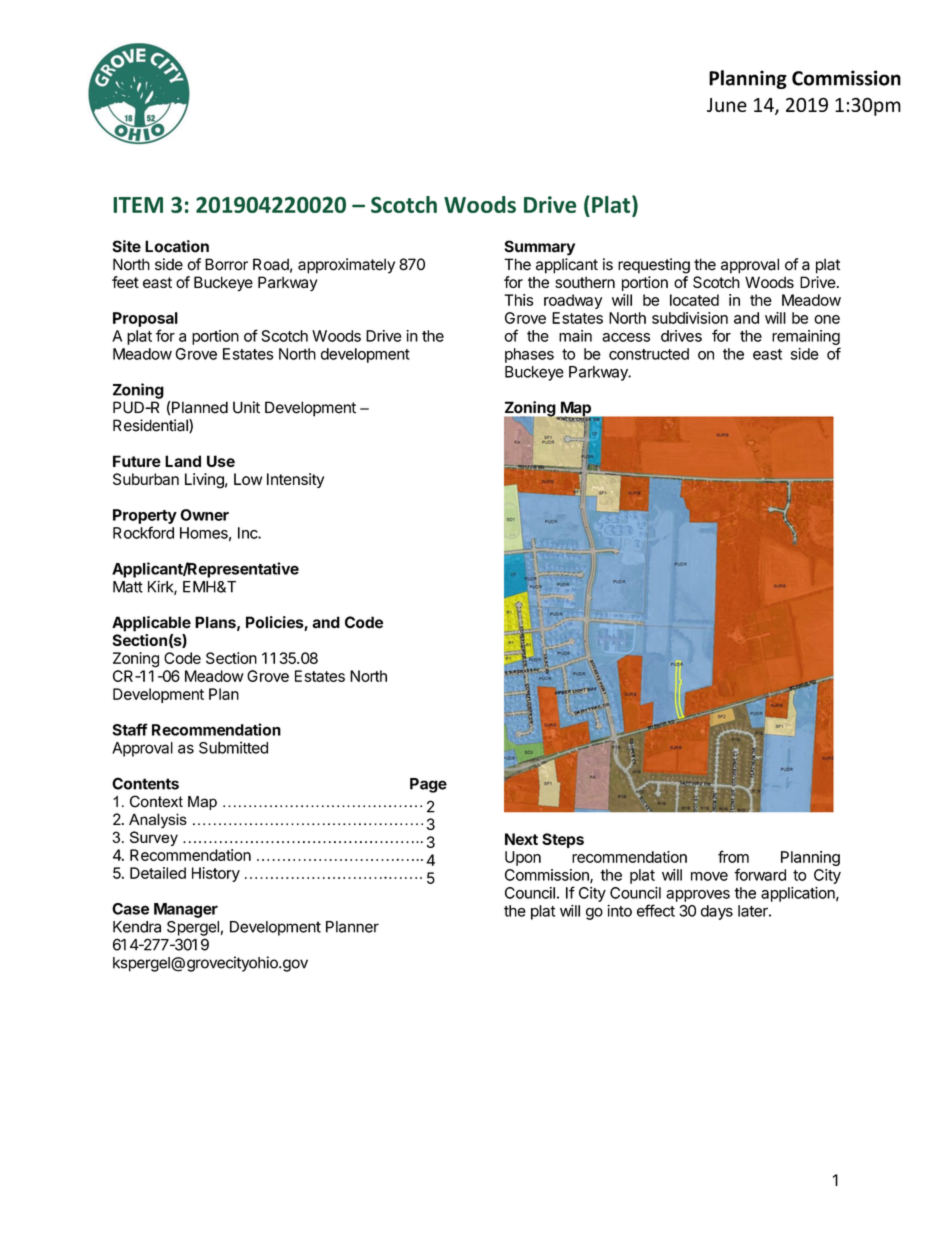 The width and height of the screenshot is (952, 1233). Describe the element at coordinates (204, 515) in the screenshot. I see `Owner` at that location.
